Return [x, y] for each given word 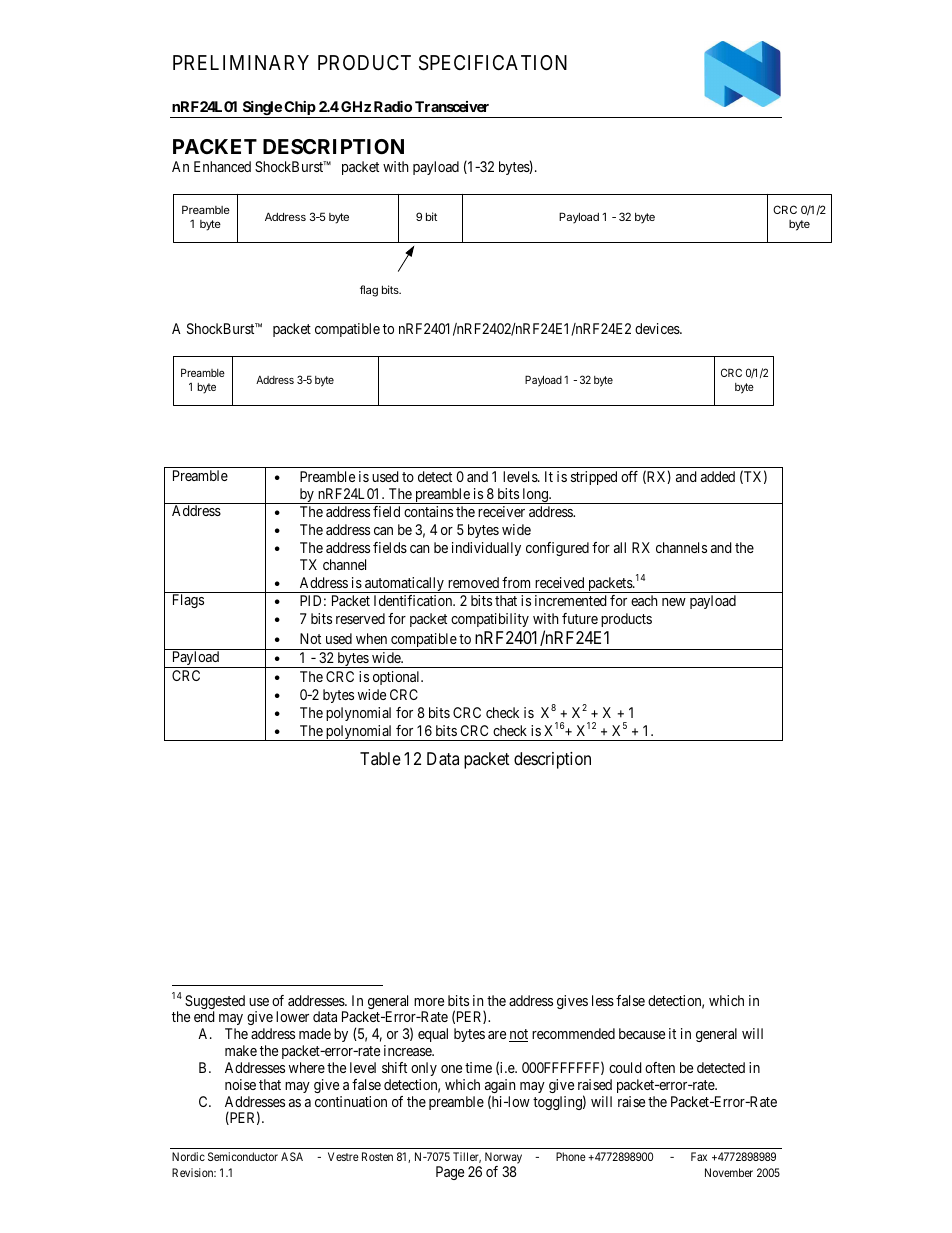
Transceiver [452, 106]
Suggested [215, 1003]
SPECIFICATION [493, 63]
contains [428, 511]
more [429, 1002]
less [603, 1000]
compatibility [490, 620]
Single [261, 109]
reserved [360, 618]
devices [658, 328]
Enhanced [222, 166]
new [674, 602]
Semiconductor [243, 1156]
